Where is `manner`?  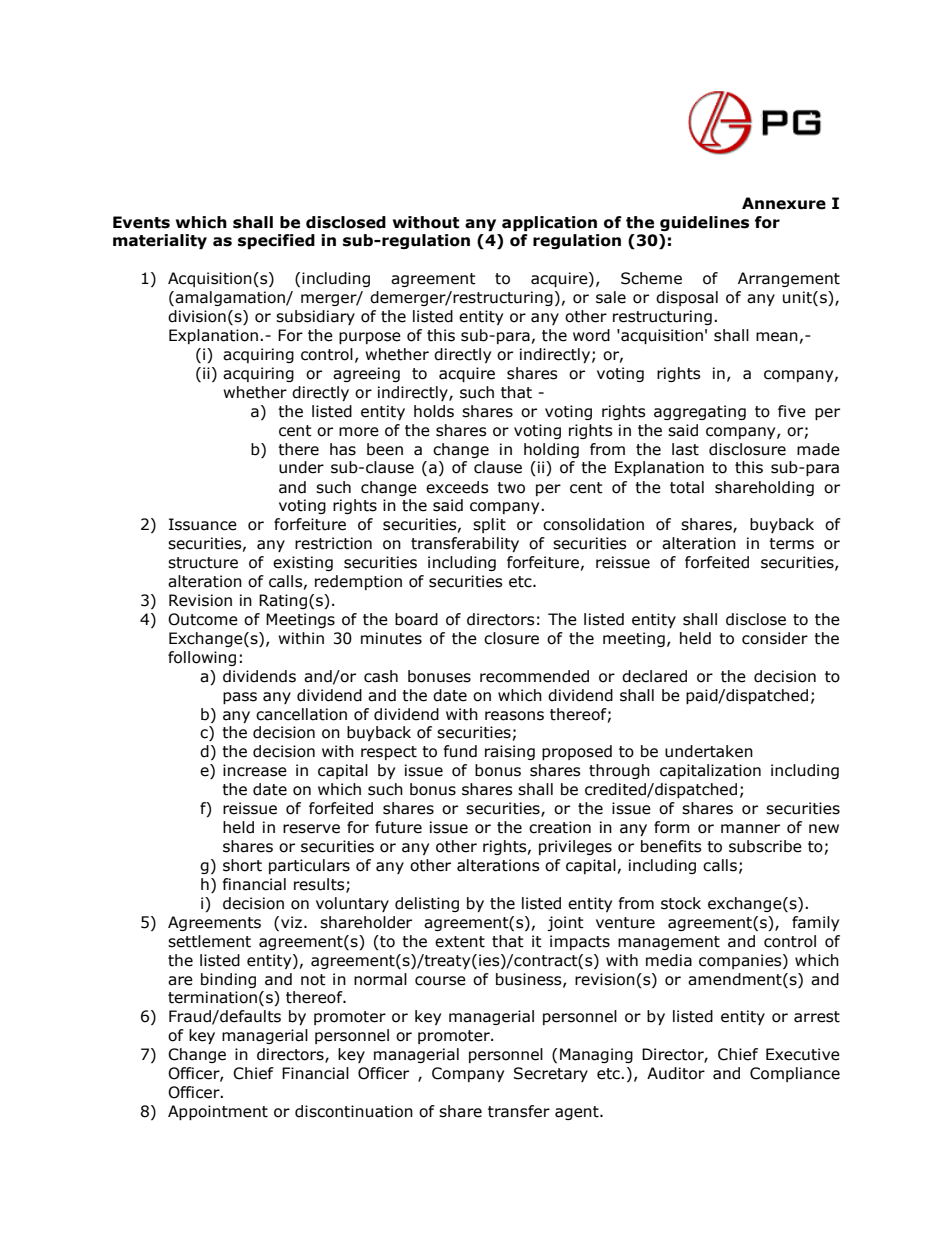 manner is located at coordinates (750, 829).
